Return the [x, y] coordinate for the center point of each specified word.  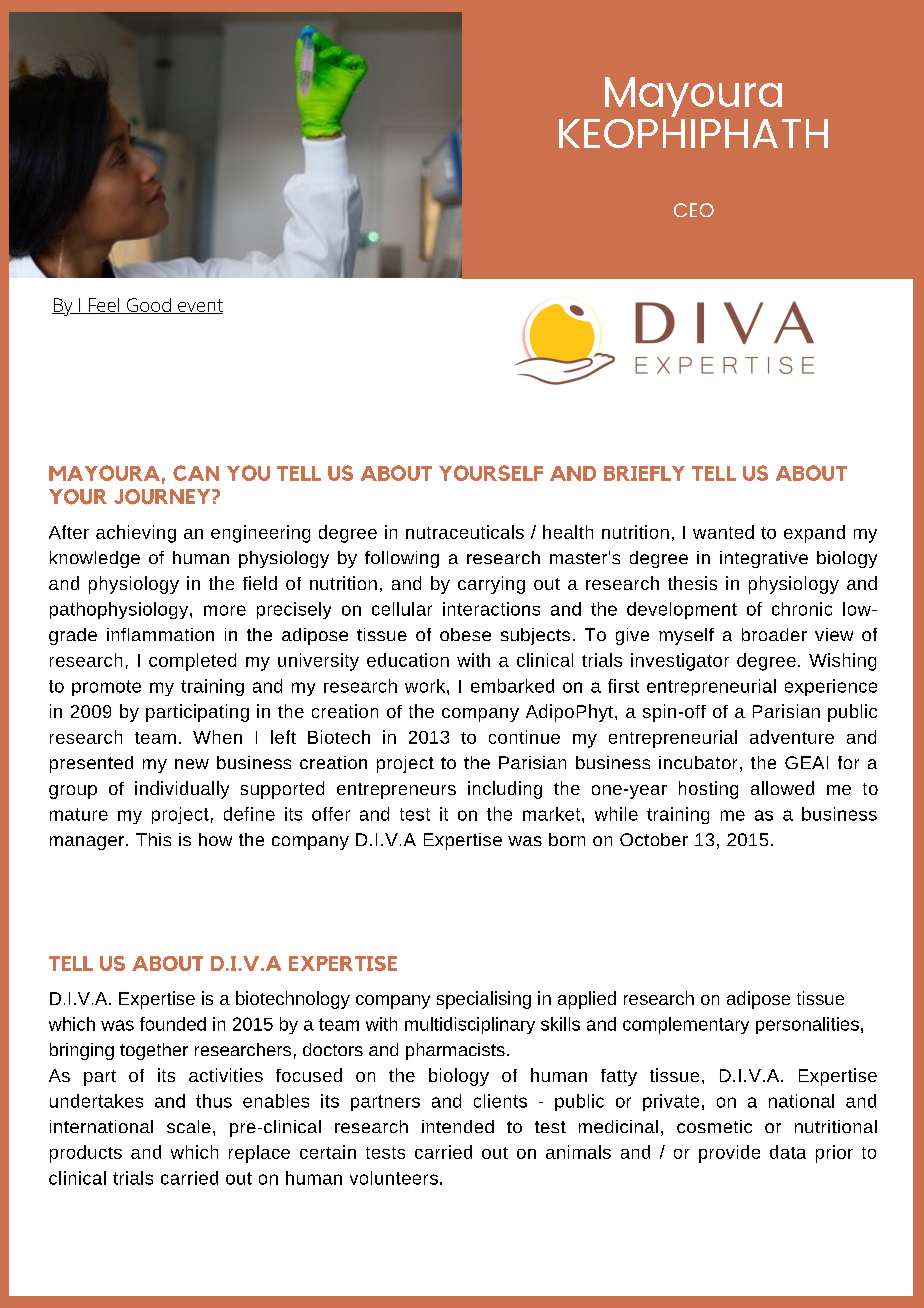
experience [831, 687]
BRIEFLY [644, 473]
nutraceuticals [465, 532]
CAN [196, 473]
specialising [484, 1000]
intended [458, 1126]
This [153, 839]
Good [148, 306]
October [654, 839]
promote [106, 688]
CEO [694, 210]
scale [189, 1126]
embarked [512, 686]
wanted [723, 532]
